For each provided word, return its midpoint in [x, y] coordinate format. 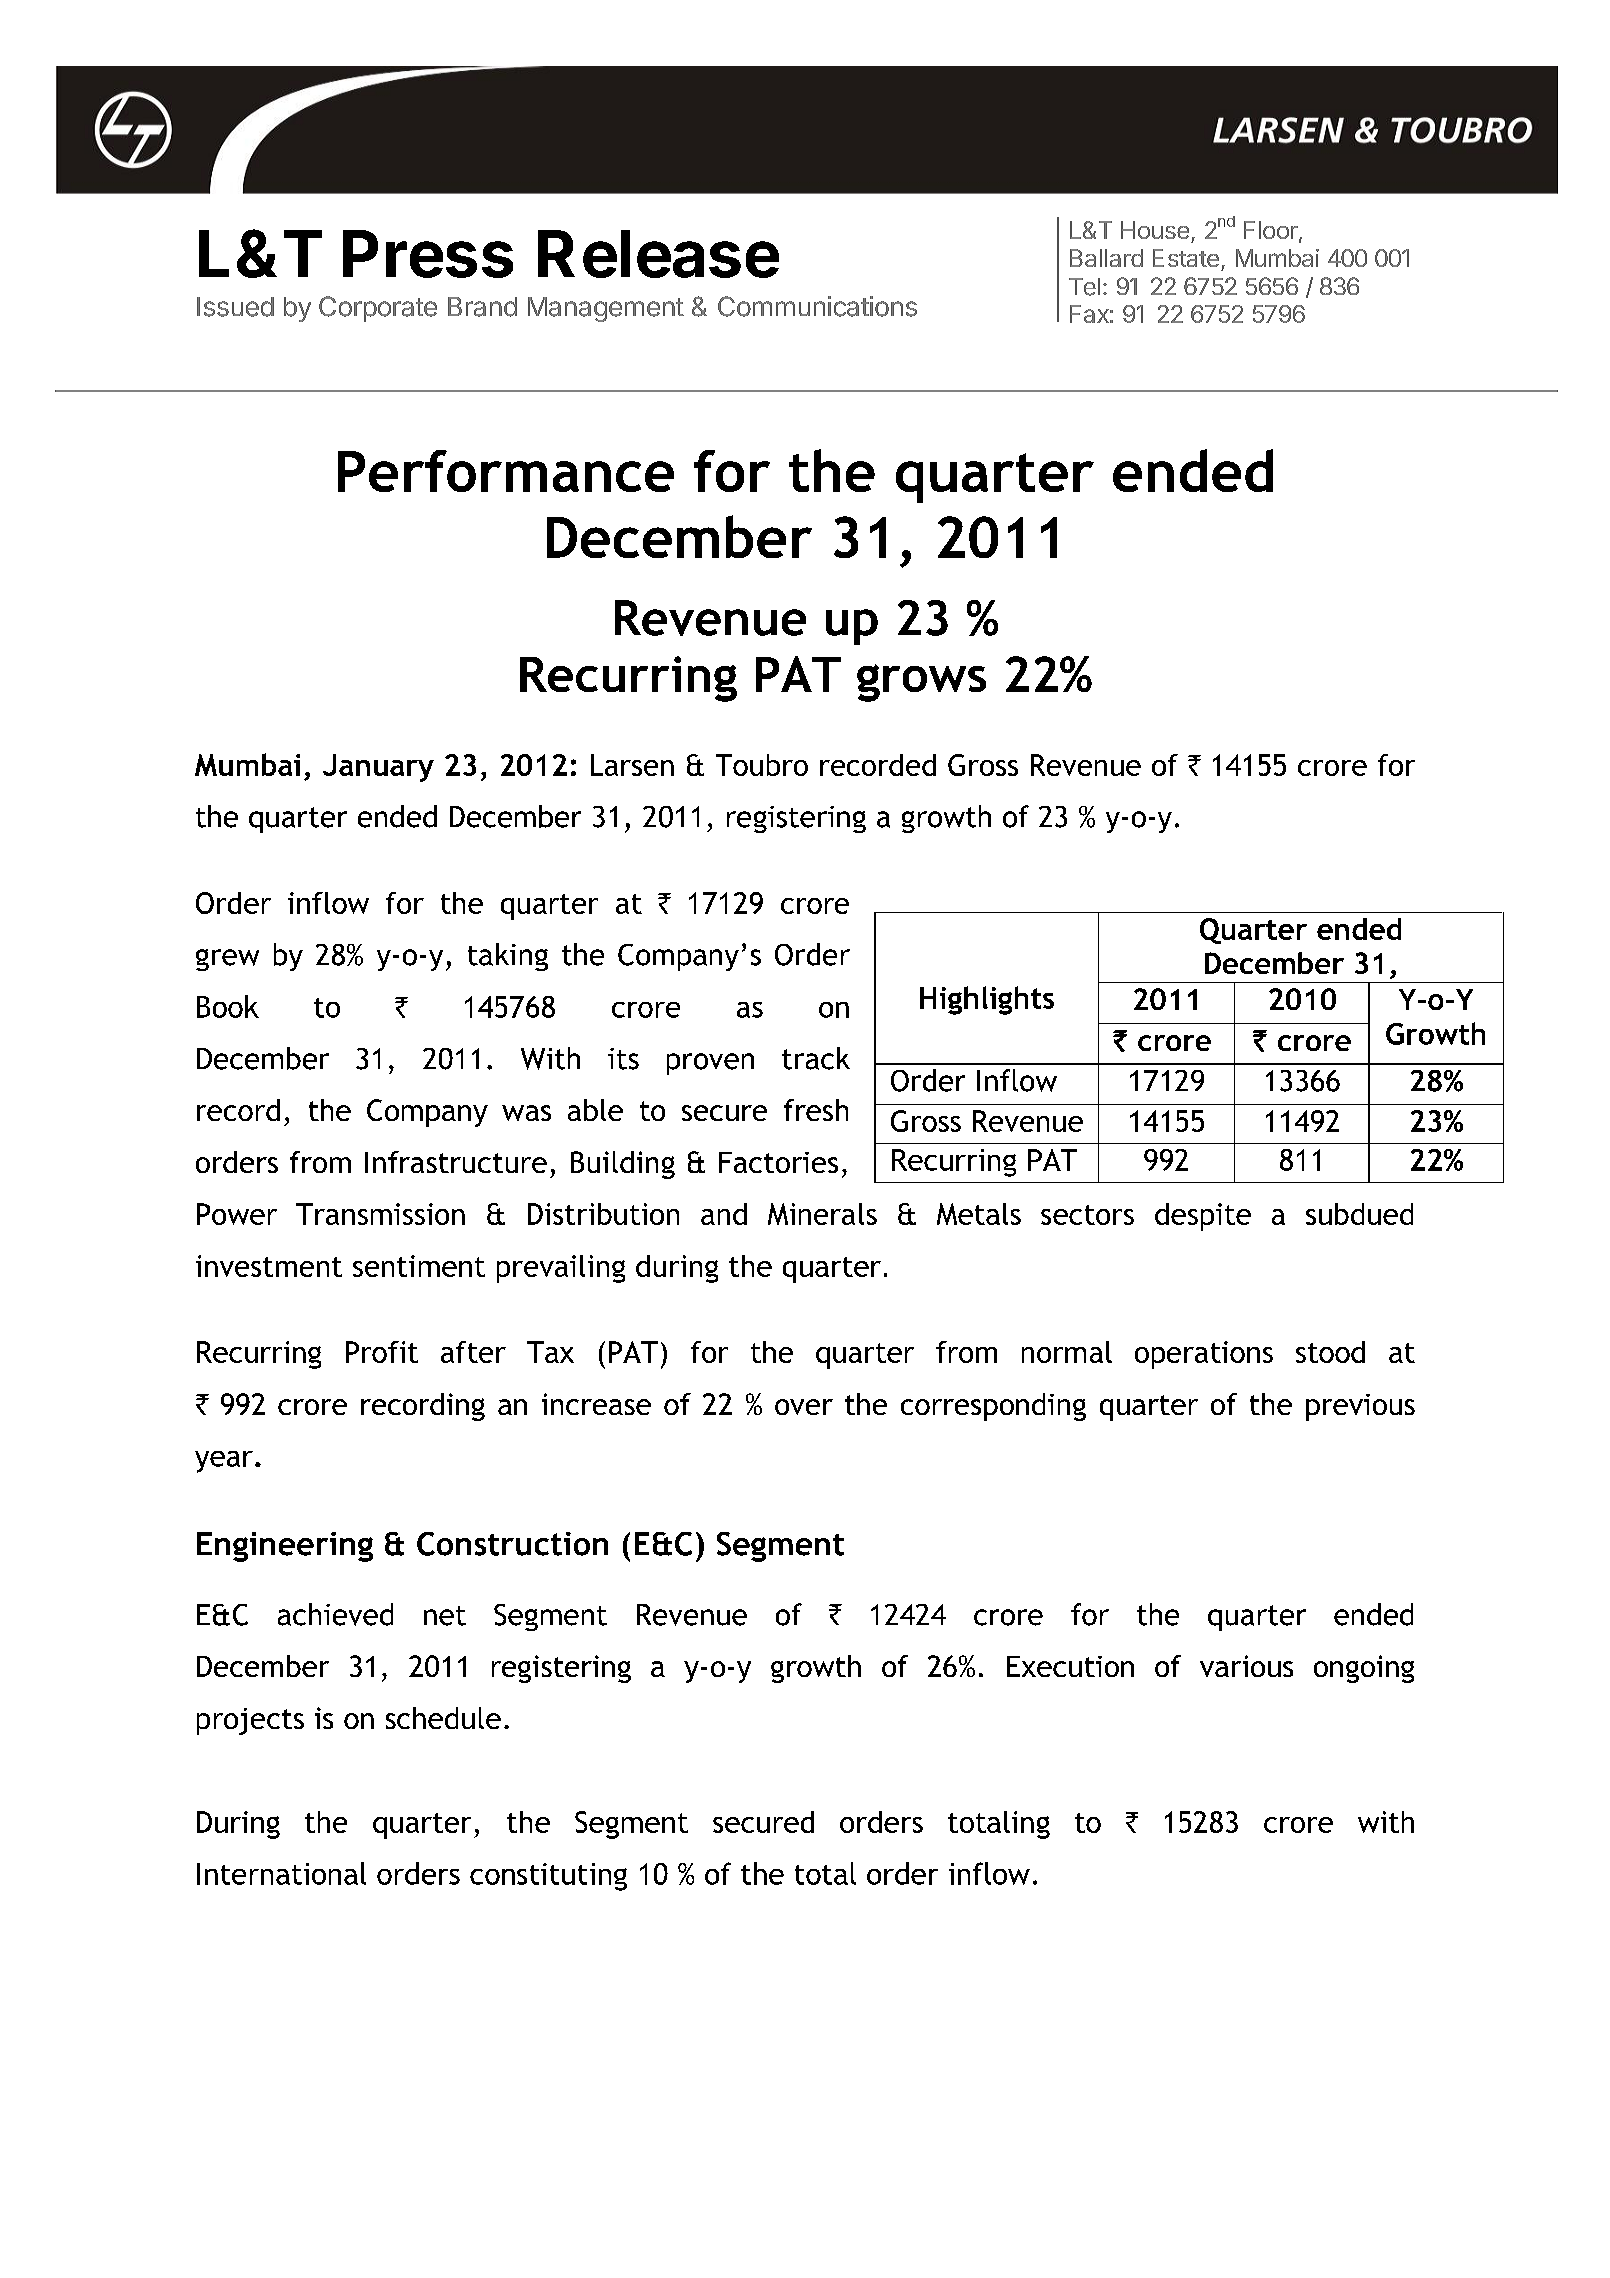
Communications [817, 306]
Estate [1186, 258]
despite [1203, 1217]
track [816, 1058]
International [281, 1873]
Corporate [378, 309]
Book [228, 1006]
